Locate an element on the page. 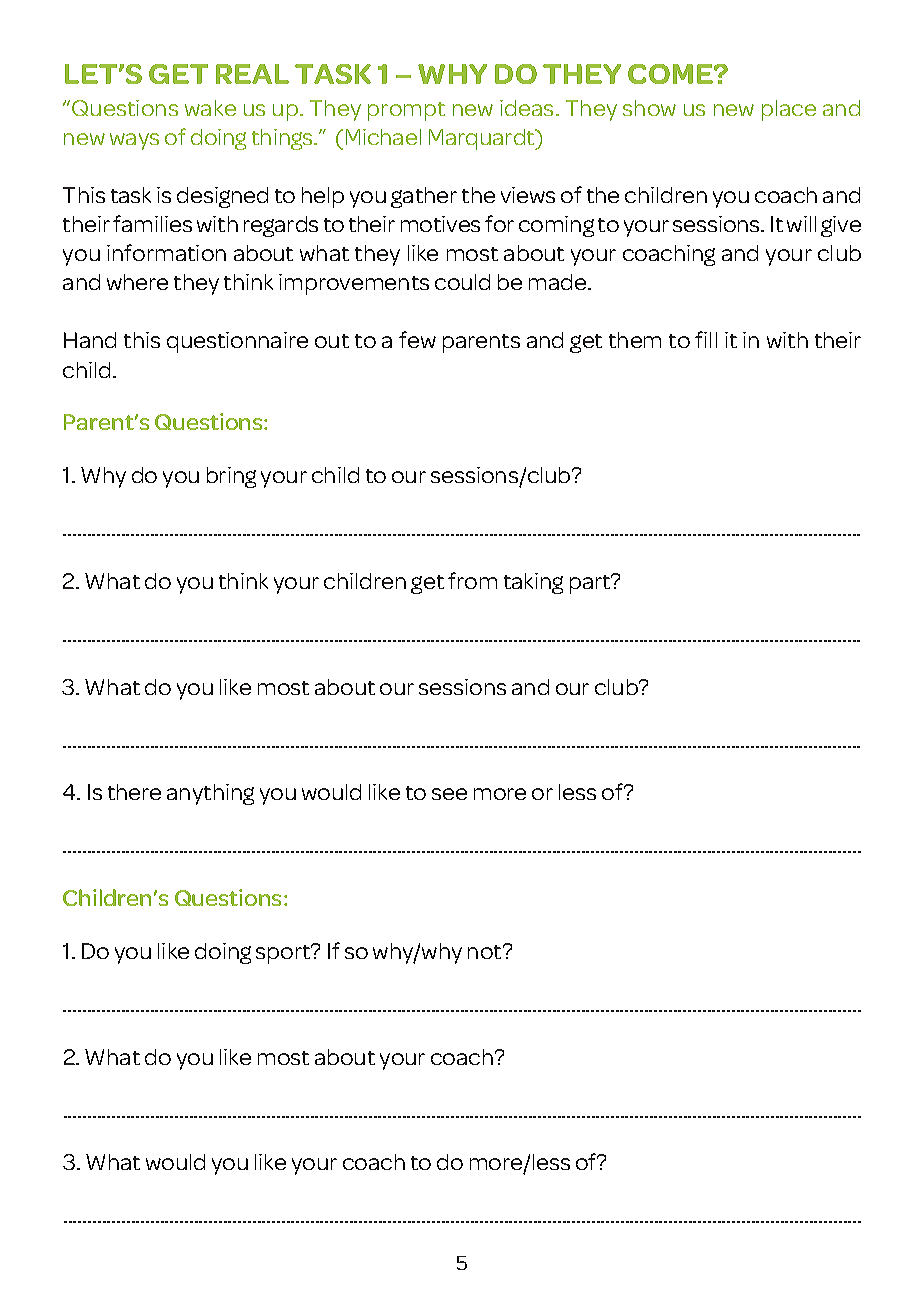 Image resolution: width=924 pixels, height=1311 pixels. wake is located at coordinates (210, 108).
